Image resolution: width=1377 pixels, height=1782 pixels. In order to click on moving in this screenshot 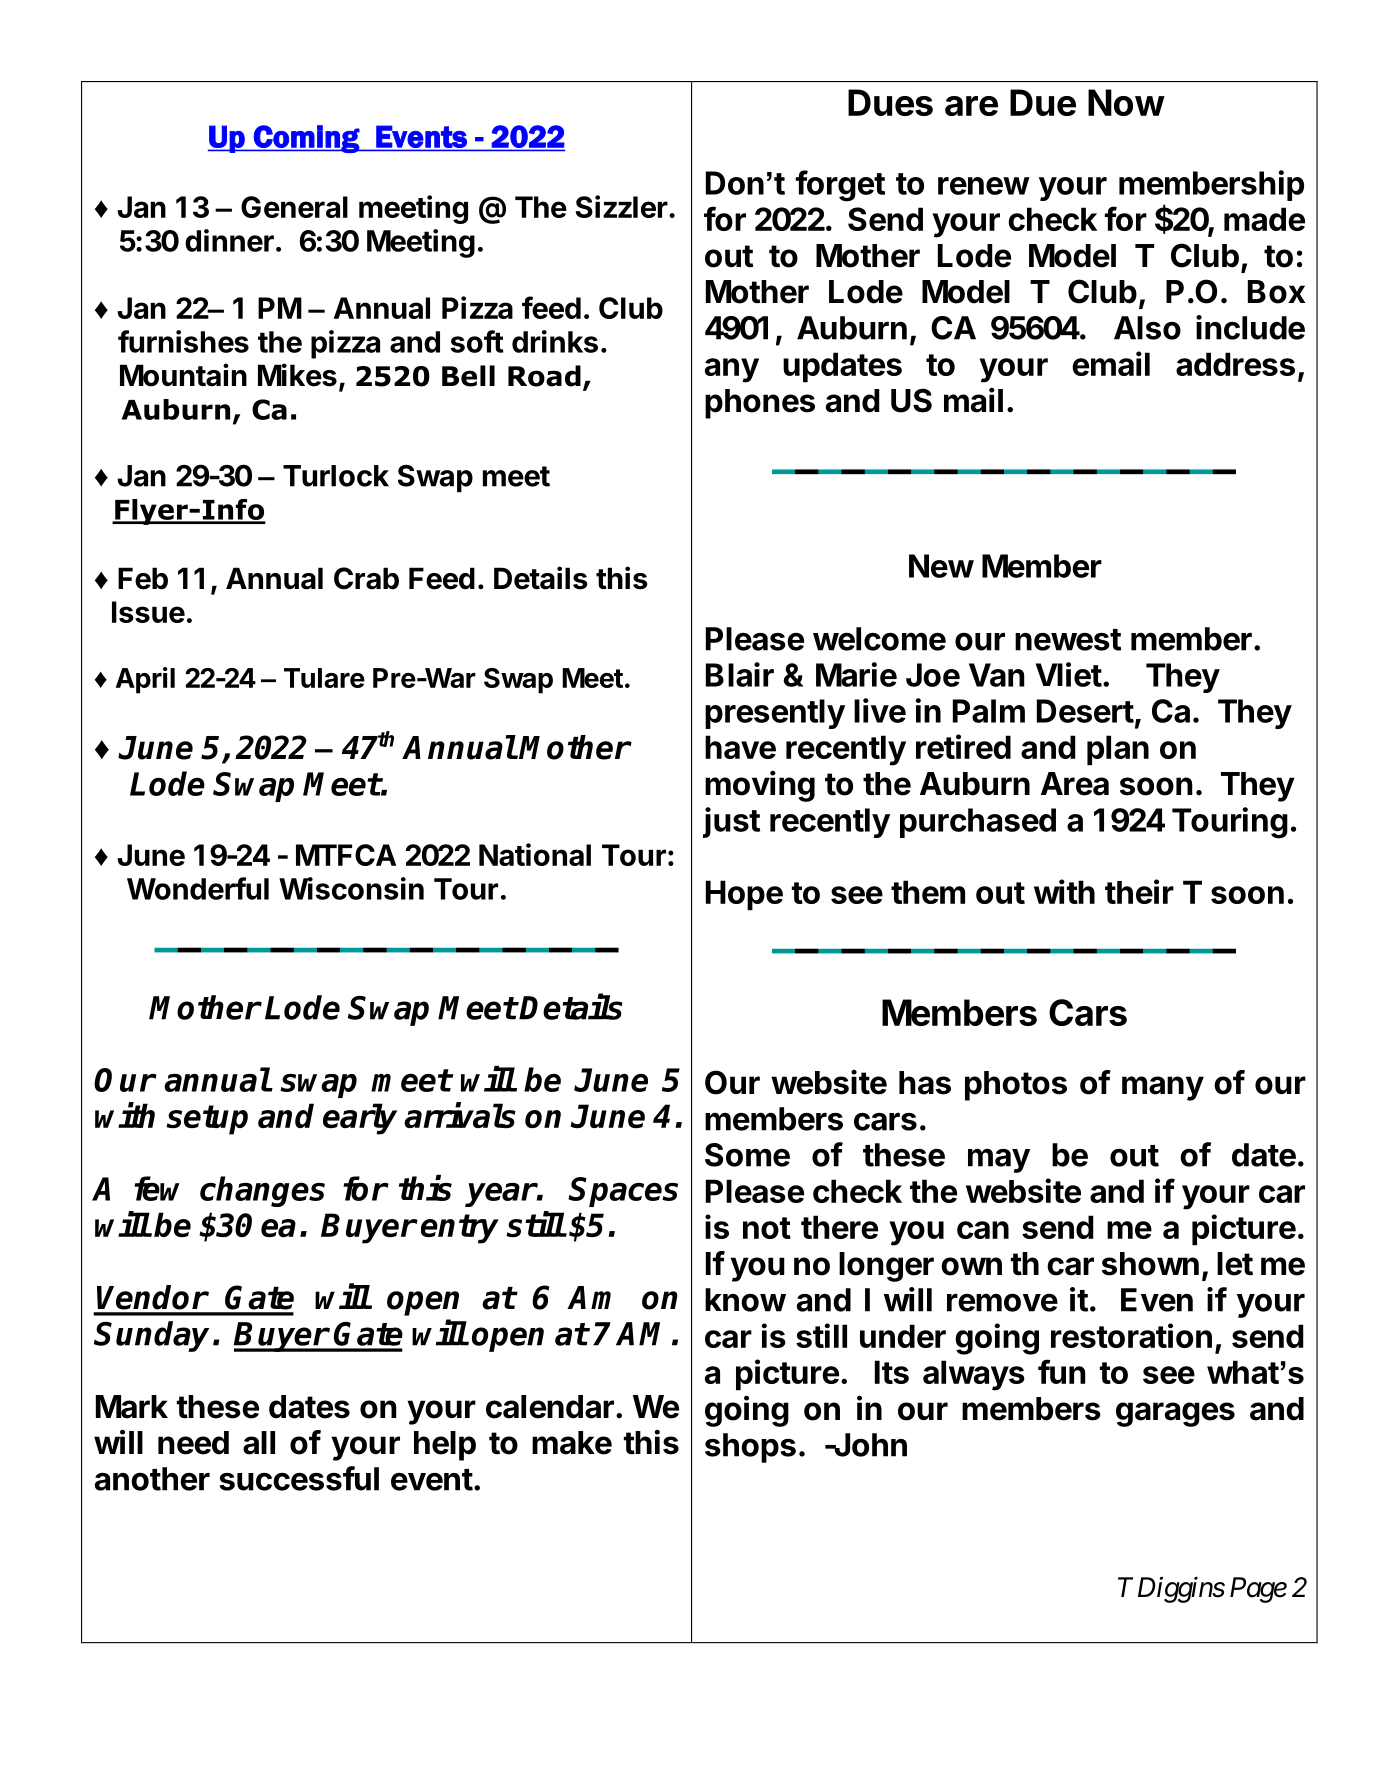, I will do `click(760, 786)`.
